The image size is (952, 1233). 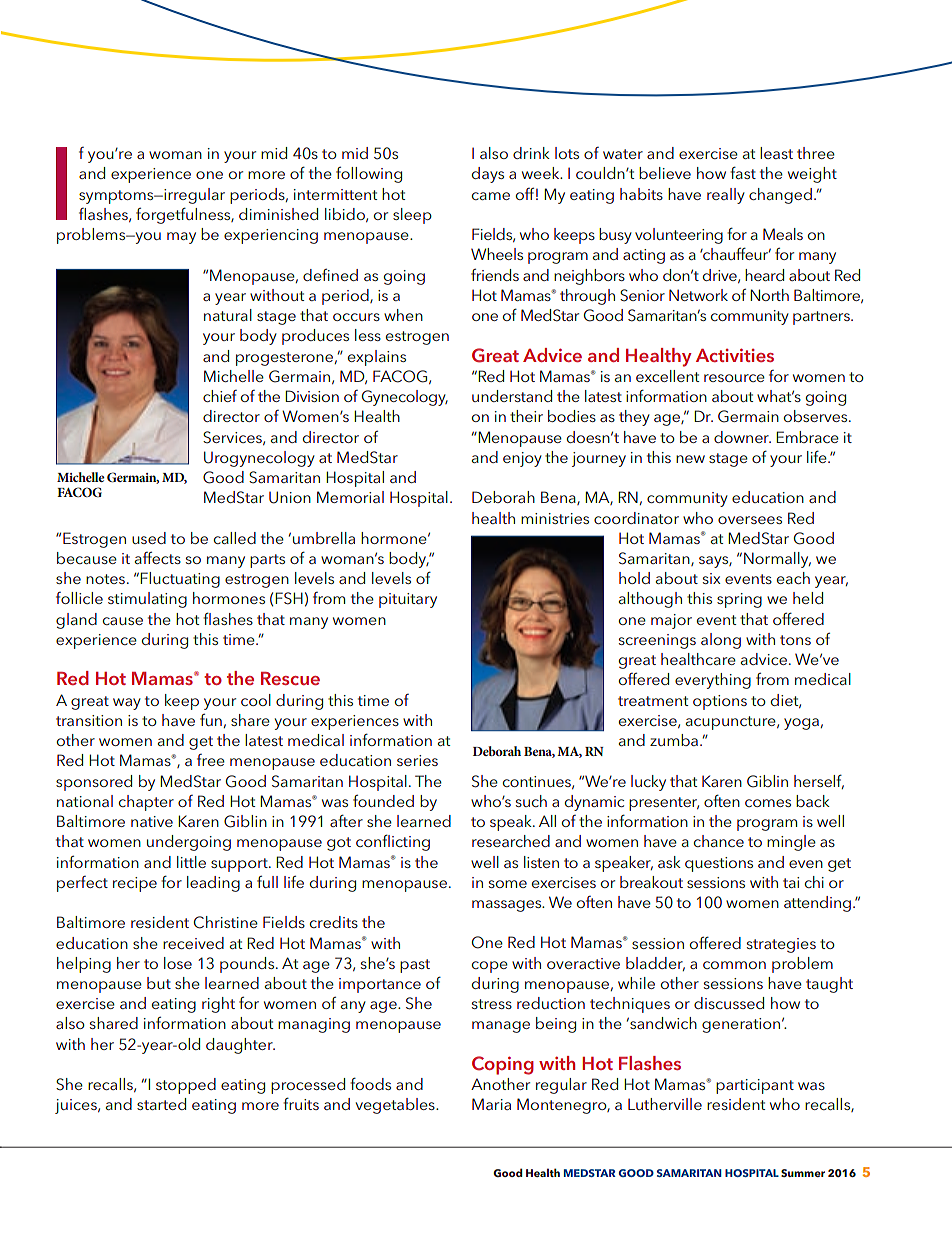 I want to click on pituitary, so click(x=408, y=600).
